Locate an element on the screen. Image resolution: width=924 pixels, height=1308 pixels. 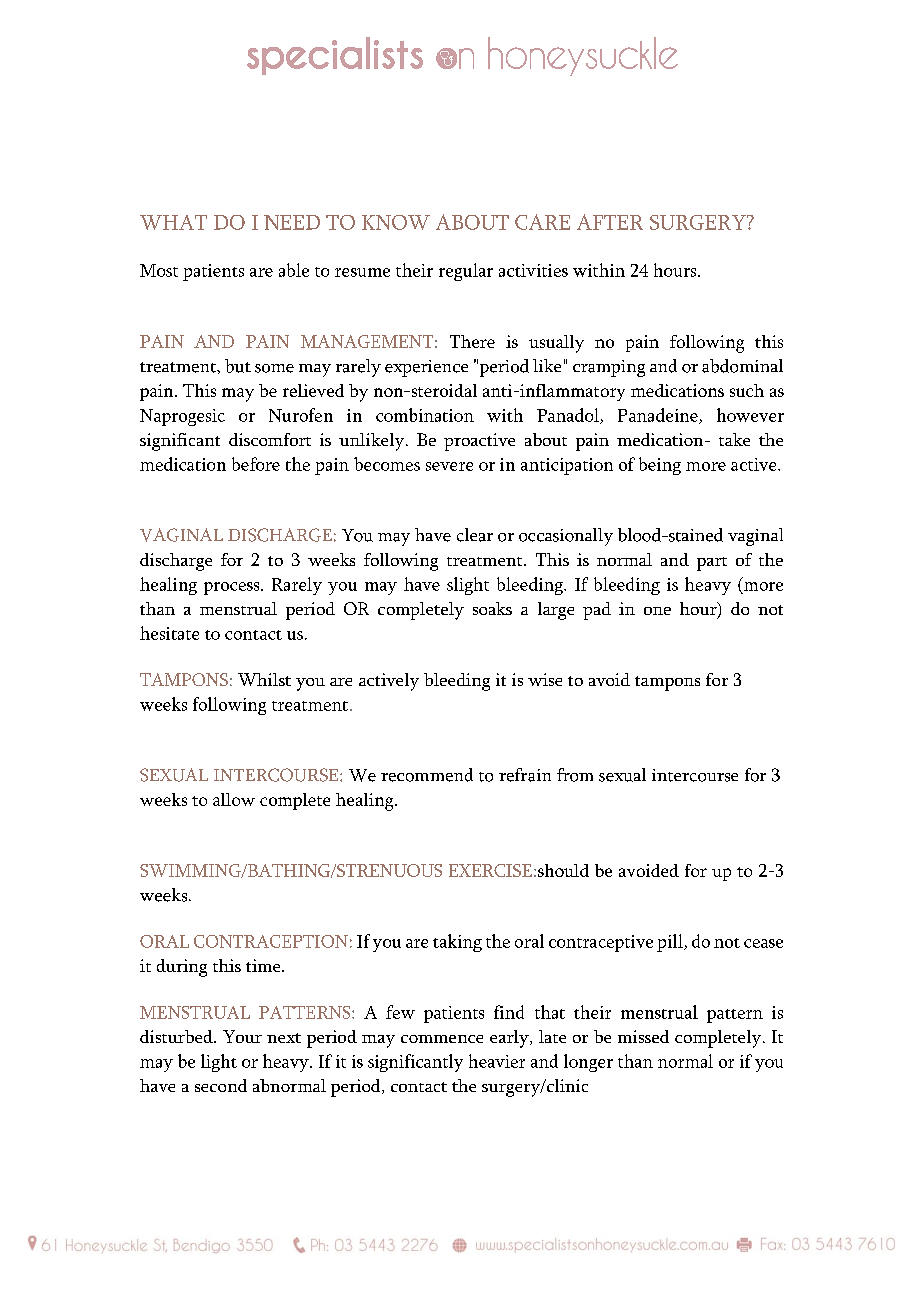
AFTER is located at coordinates (610, 222).
